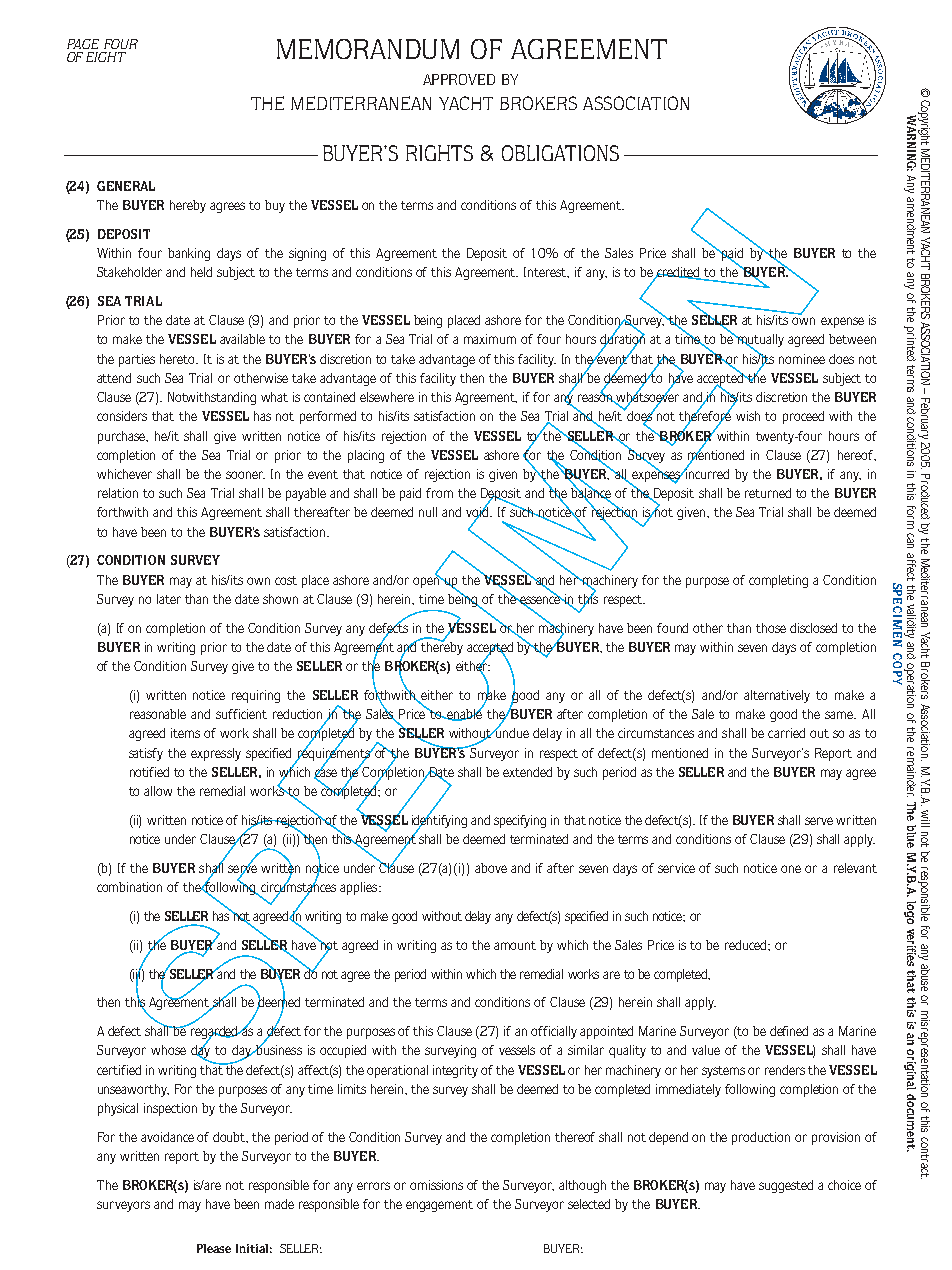 Image resolution: width=952 pixels, height=1270 pixels. I want to click on enable, so click(464, 714).
